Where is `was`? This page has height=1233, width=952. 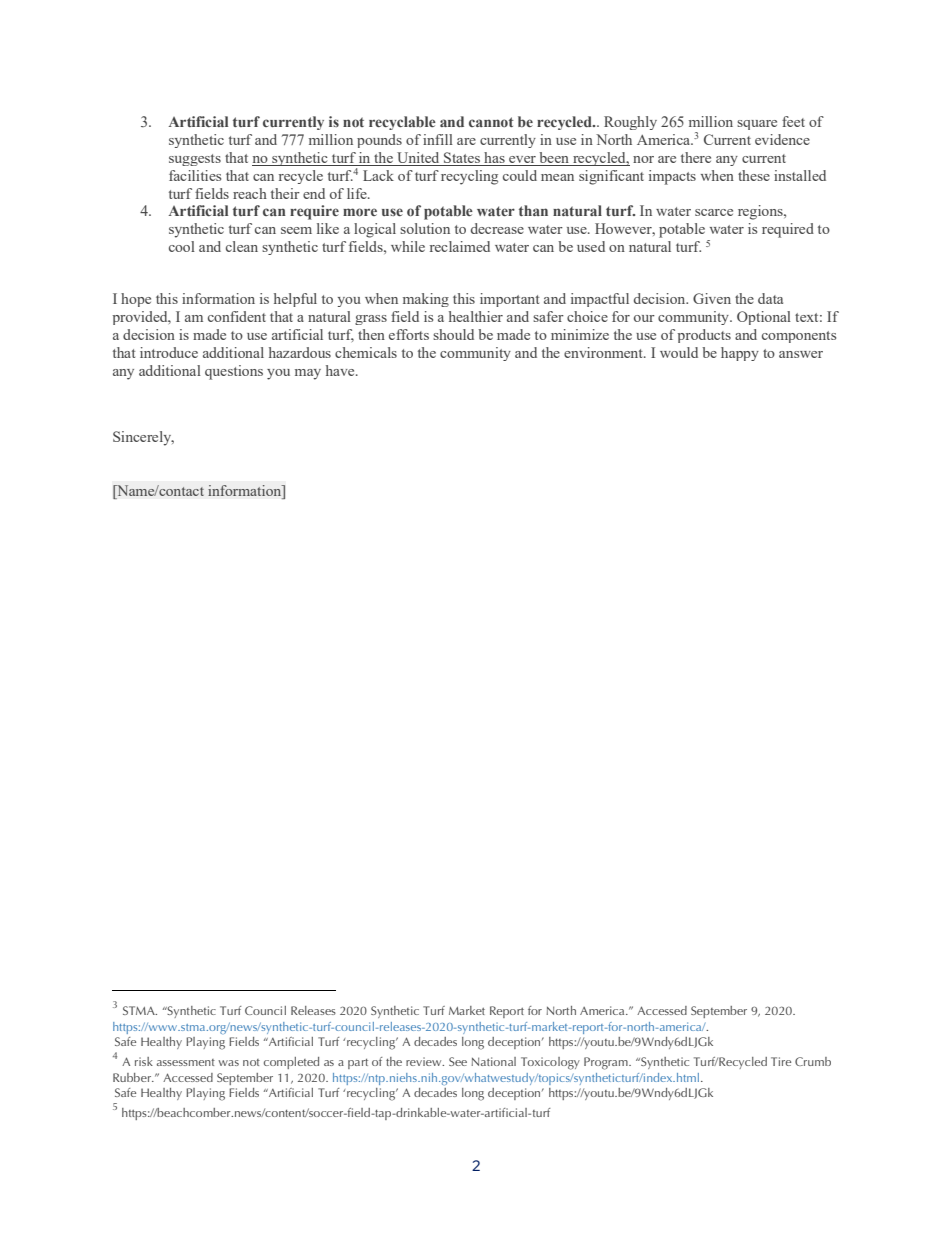
was is located at coordinates (228, 1063).
